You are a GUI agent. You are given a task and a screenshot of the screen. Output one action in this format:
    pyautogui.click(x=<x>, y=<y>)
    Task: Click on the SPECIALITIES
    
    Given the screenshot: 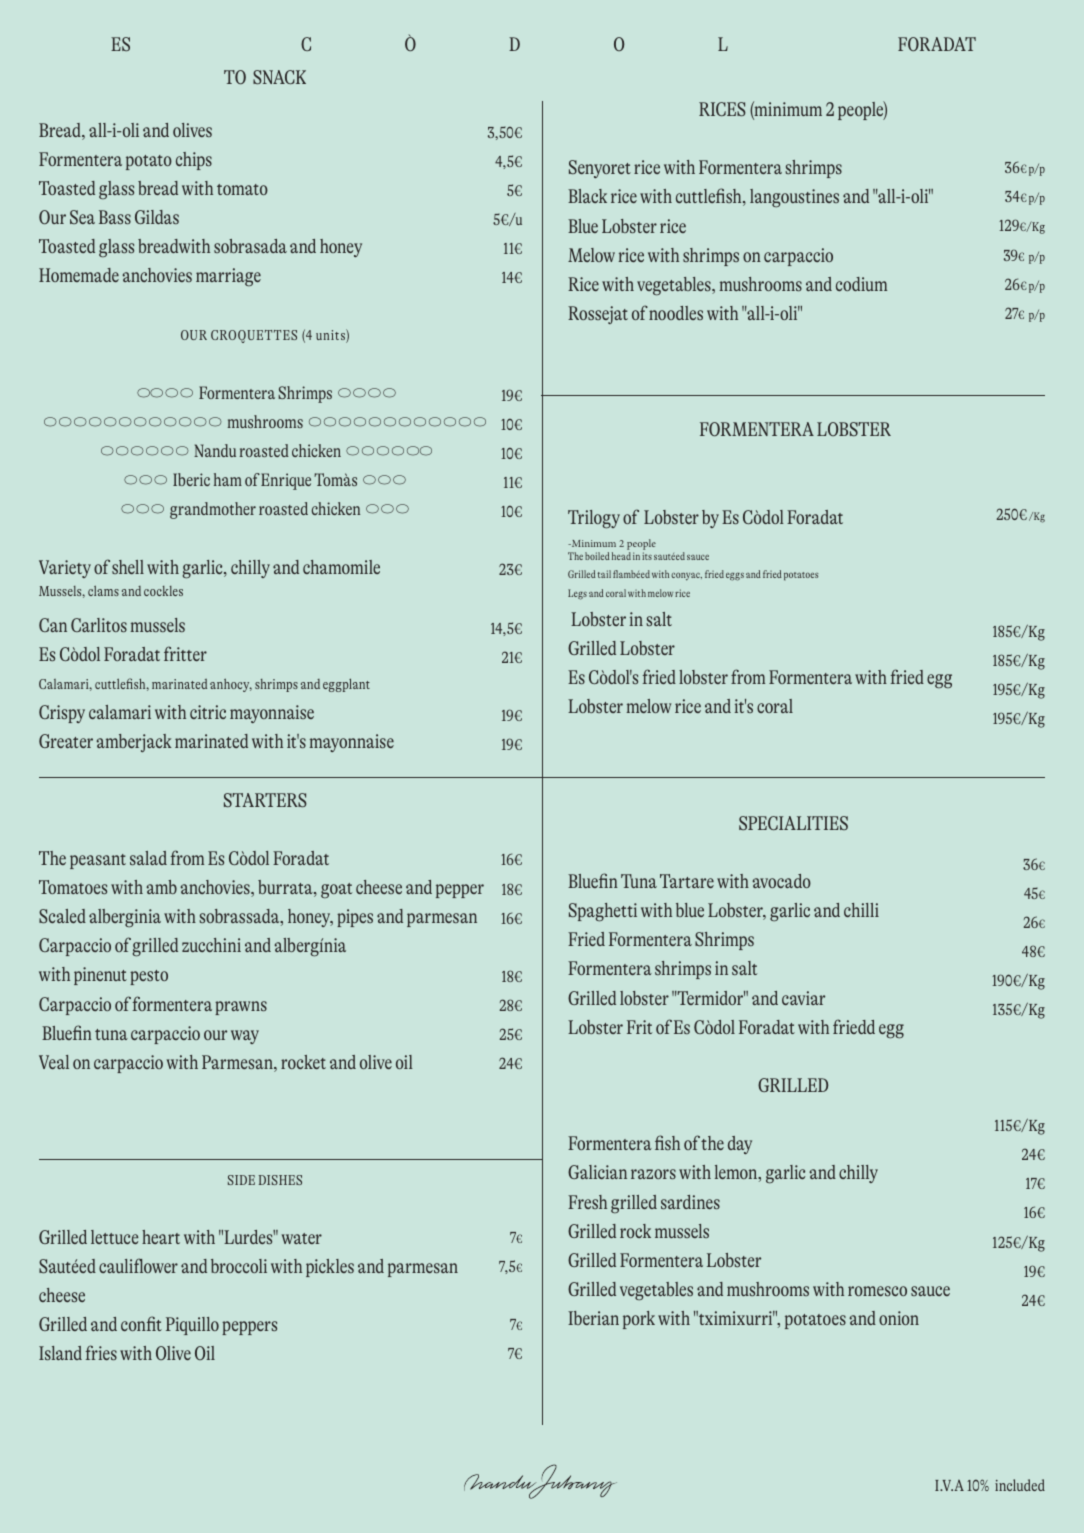 What is the action you would take?
    pyautogui.click(x=793, y=823)
